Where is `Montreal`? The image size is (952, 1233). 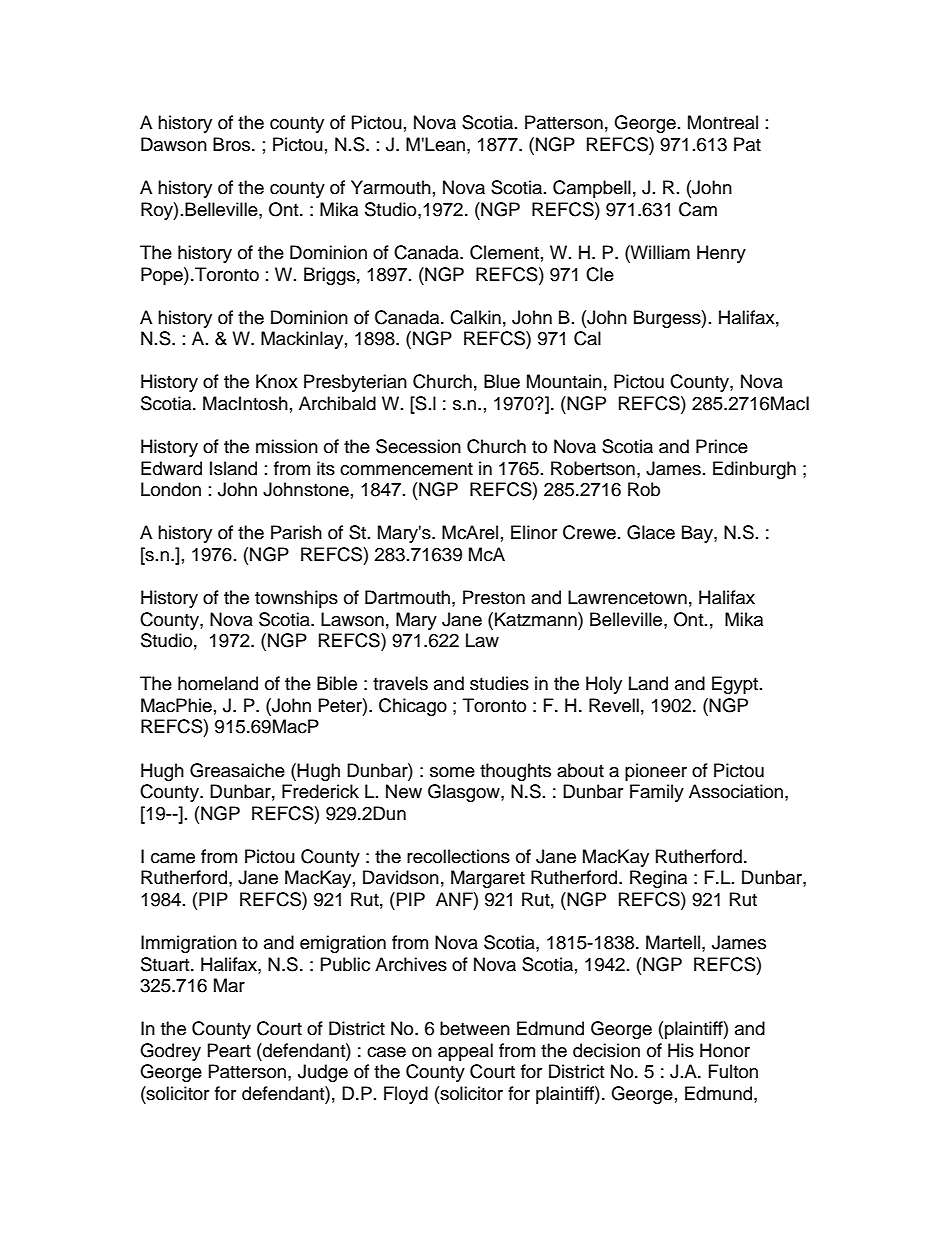 Montreal is located at coordinates (723, 122).
